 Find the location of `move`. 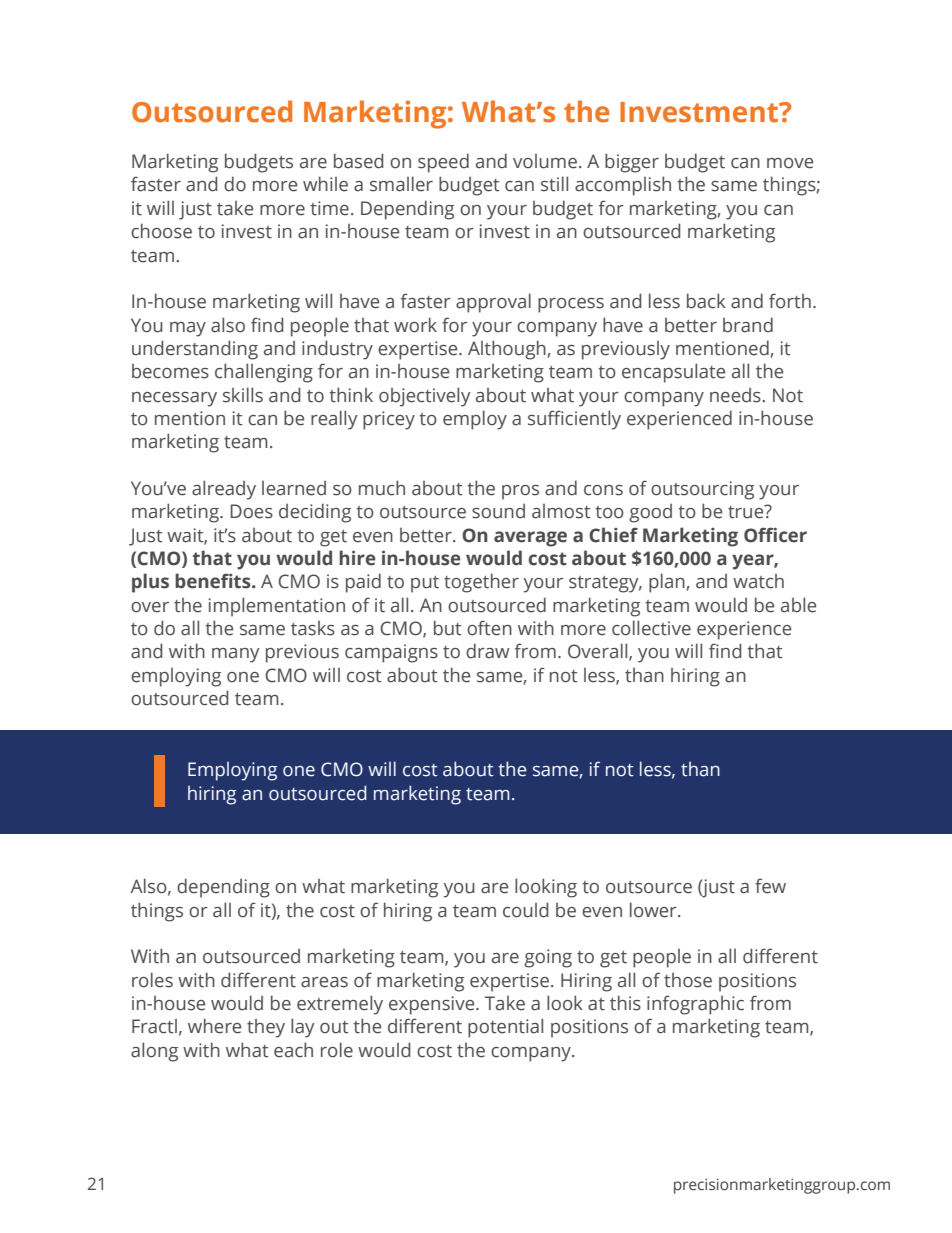

move is located at coordinates (790, 163).
